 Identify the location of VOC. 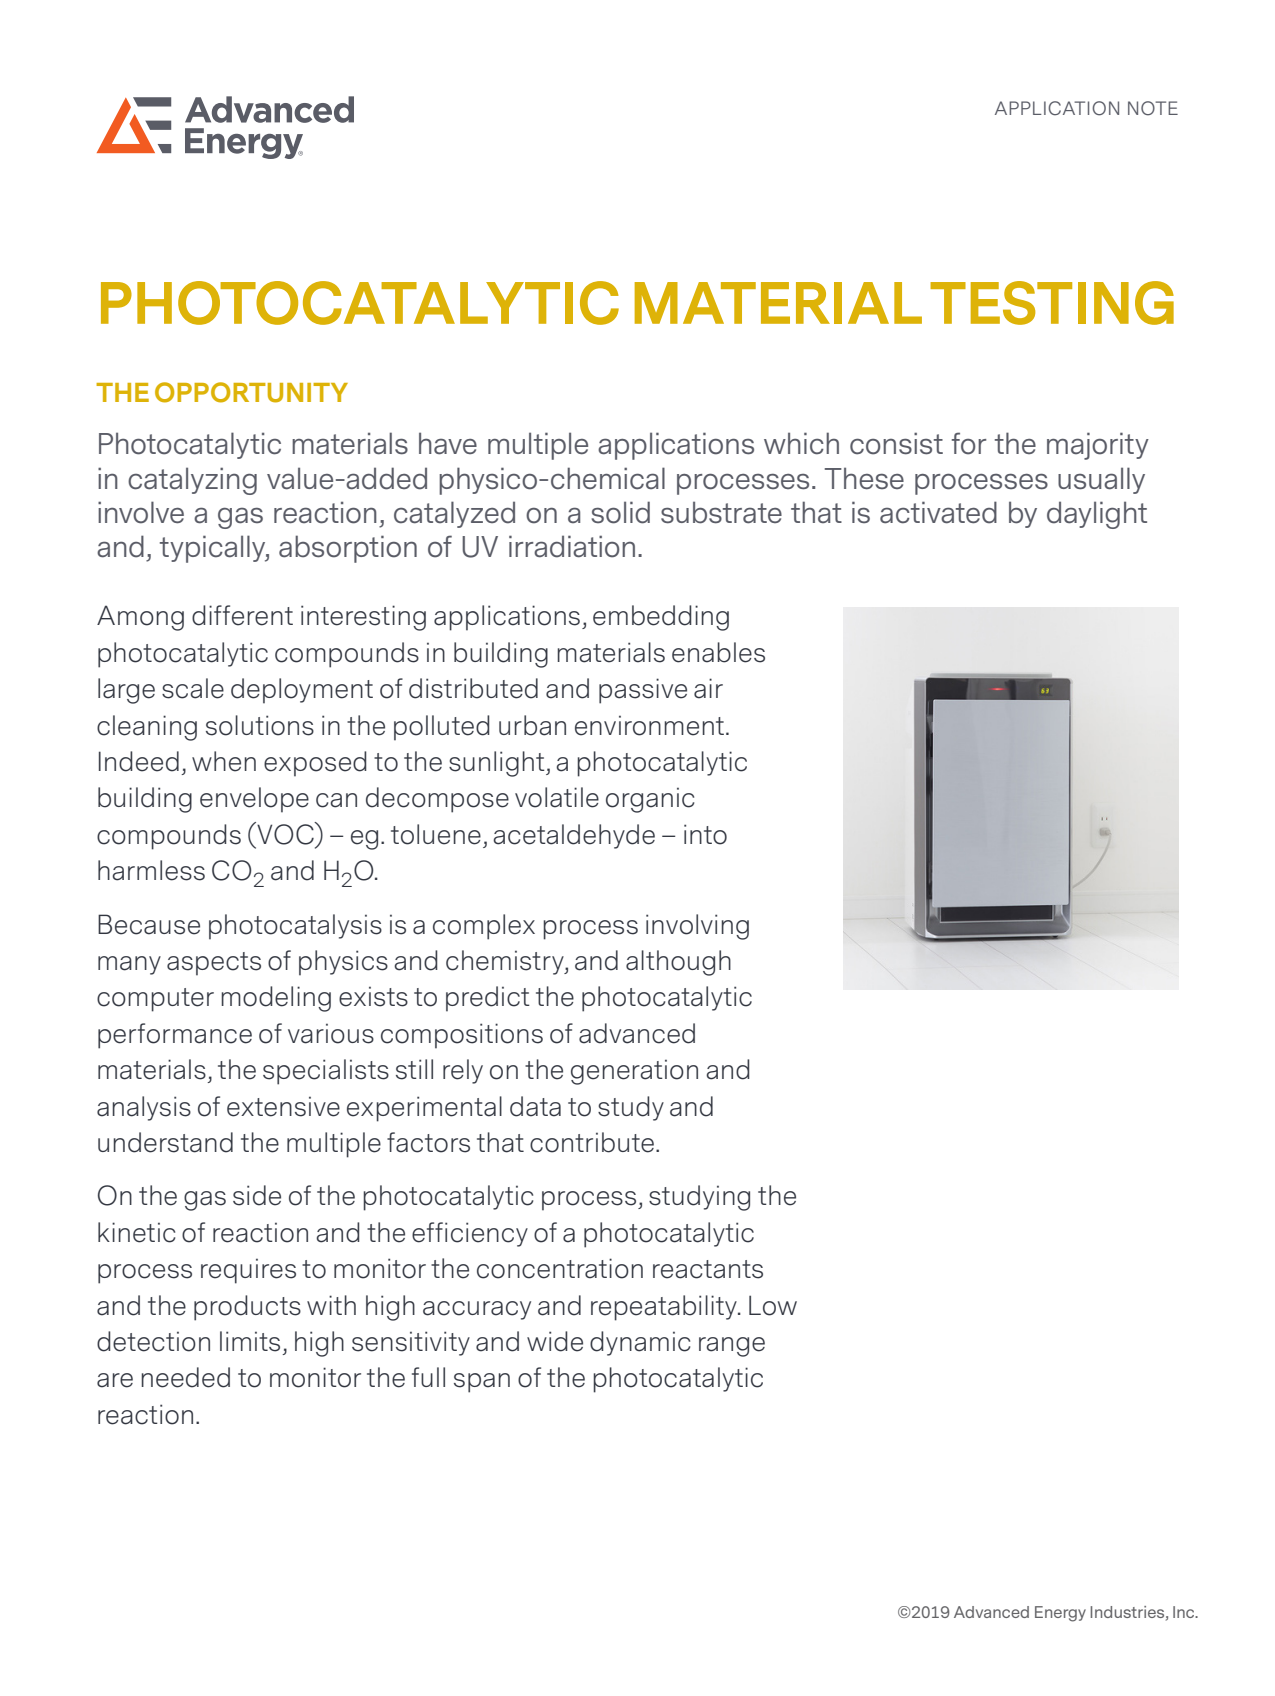
(285, 833).
